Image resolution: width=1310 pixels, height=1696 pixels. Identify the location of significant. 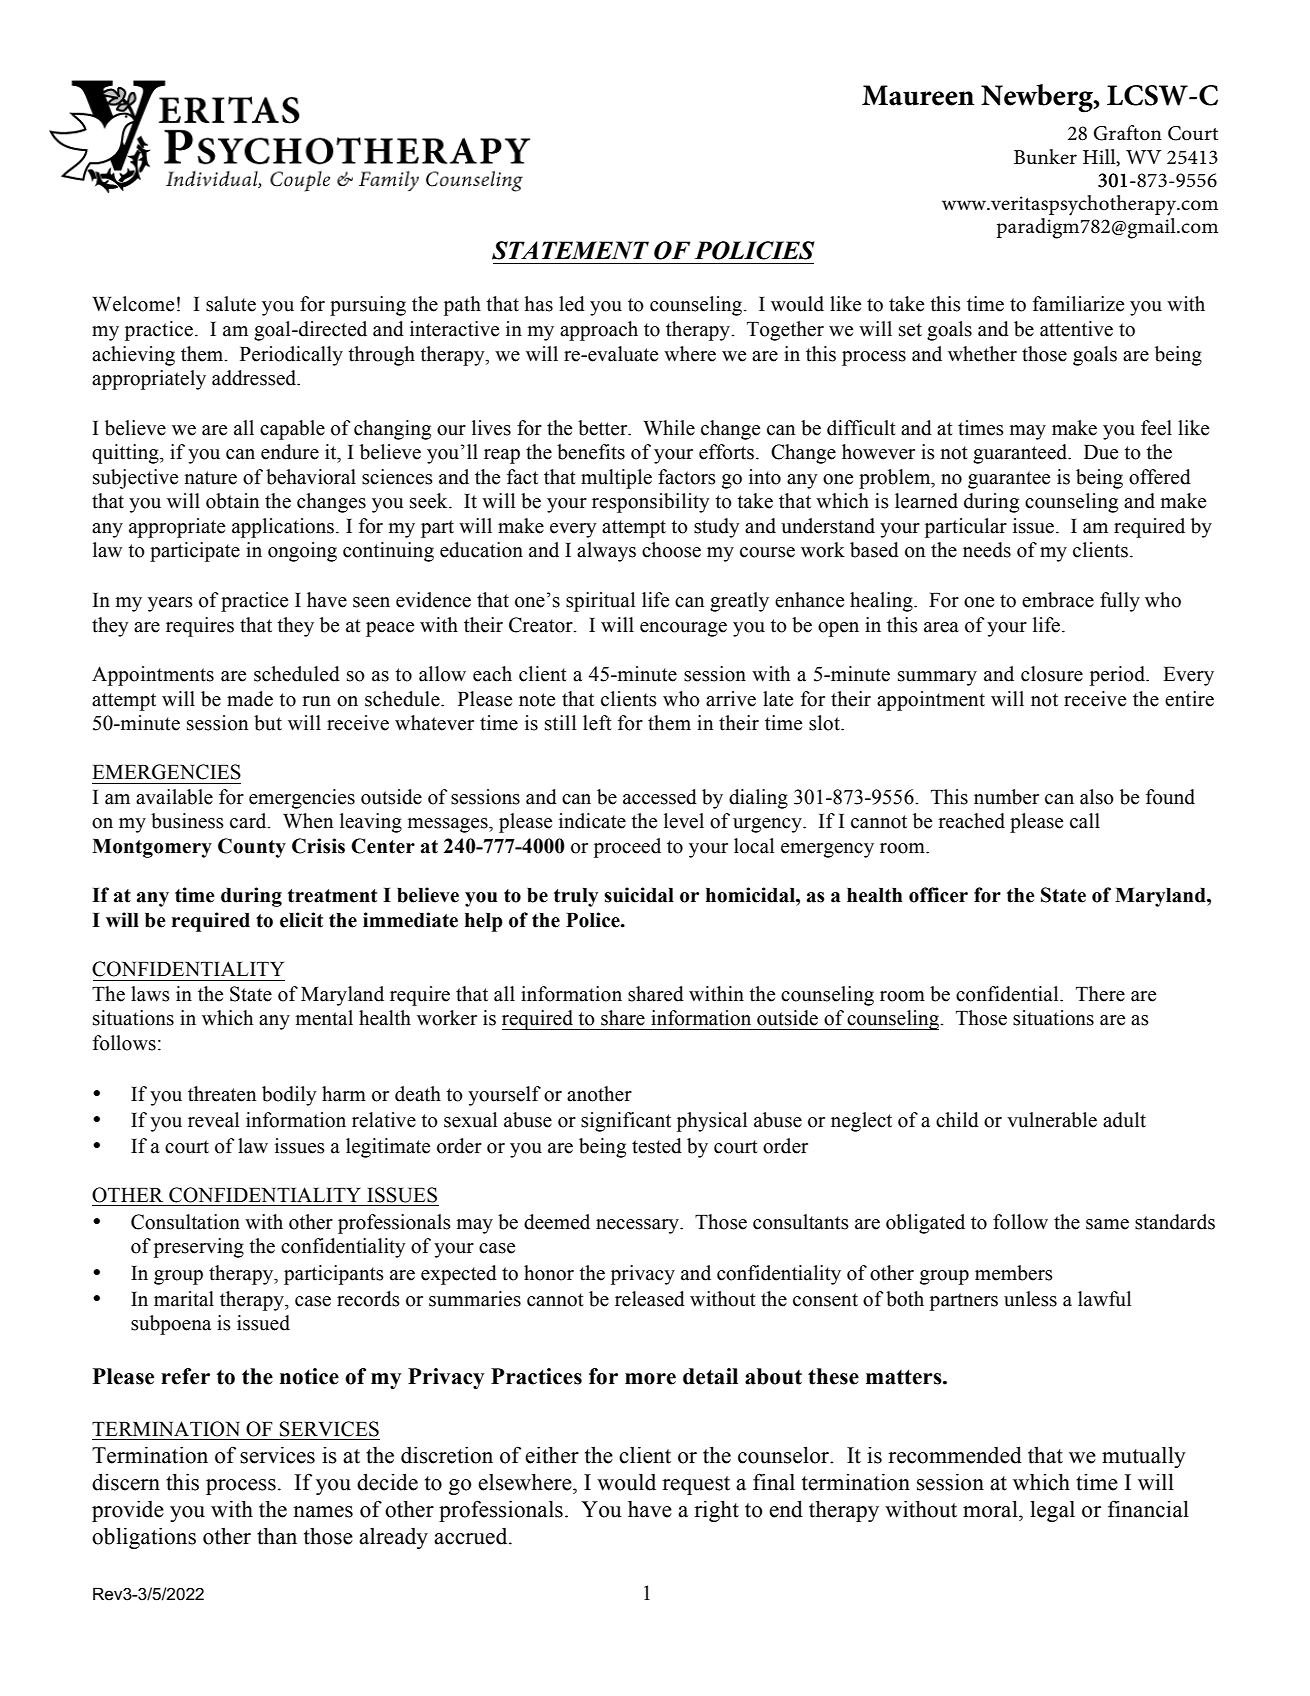
(626, 1122).
